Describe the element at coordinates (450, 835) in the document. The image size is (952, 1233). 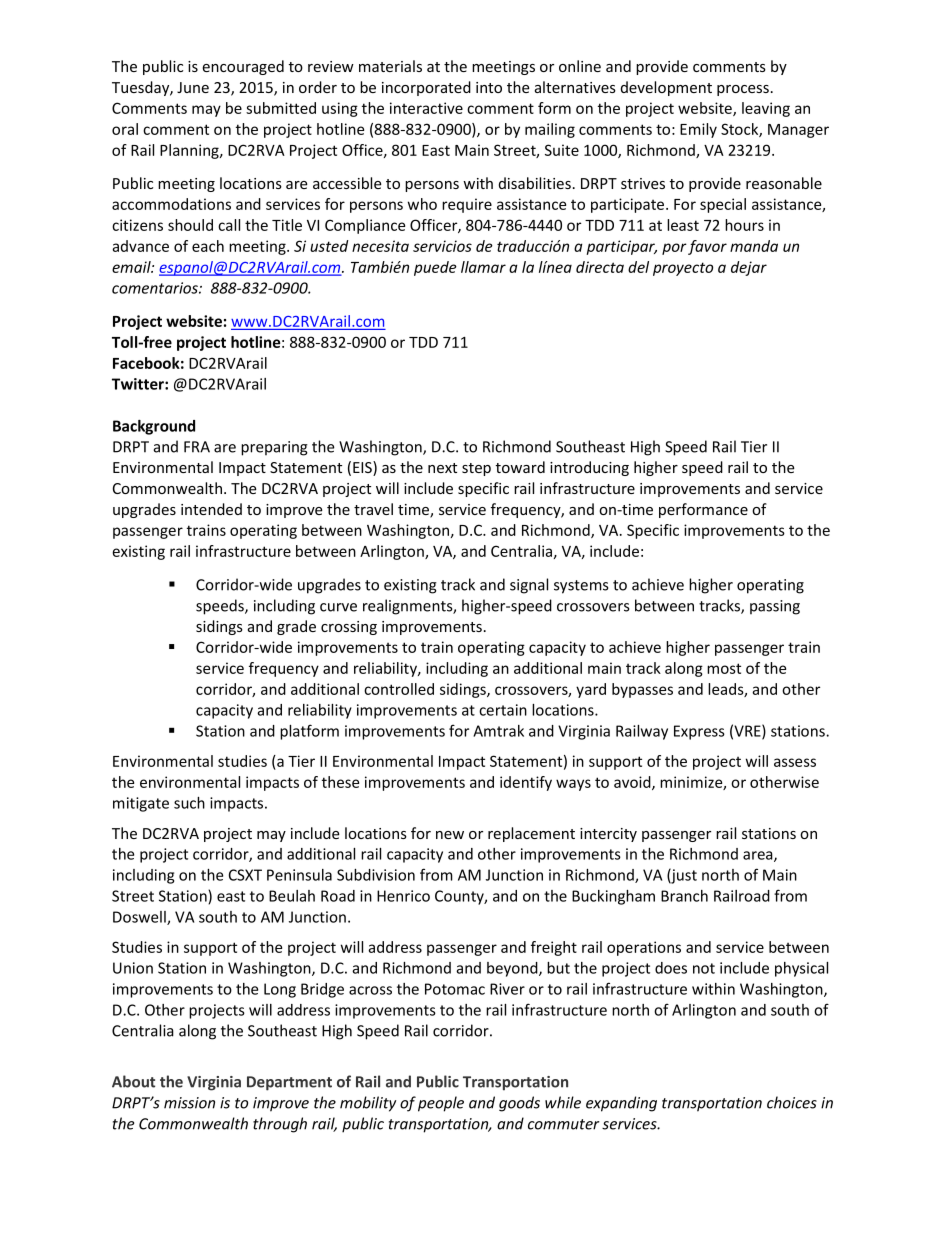
I see `new` at that location.
